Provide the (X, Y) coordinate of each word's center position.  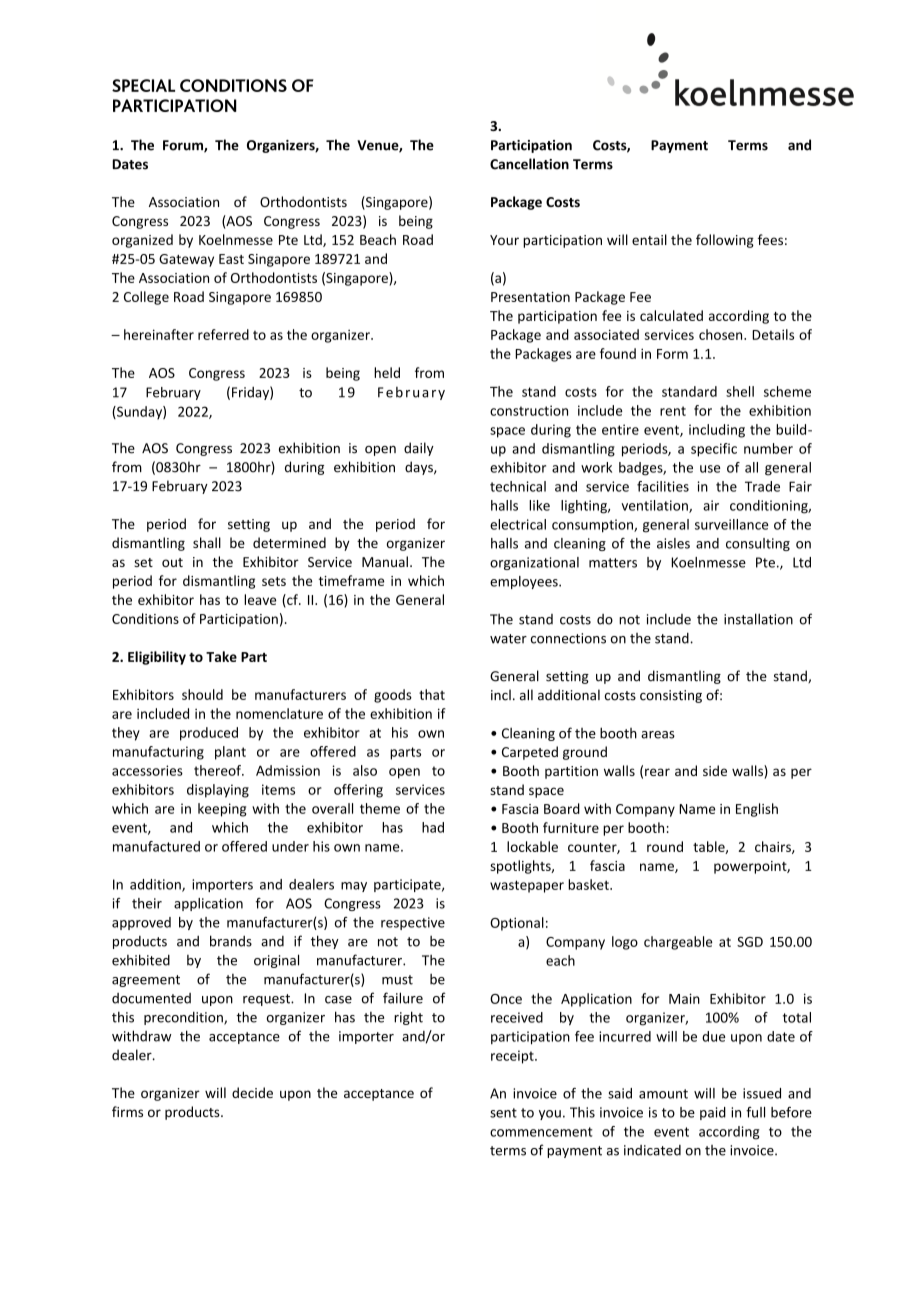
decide (252, 1092)
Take (221, 656)
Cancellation (529, 164)
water (508, 639)
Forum (184, 146)
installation (758, 619)
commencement (541, 1132)
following (725, 241)
